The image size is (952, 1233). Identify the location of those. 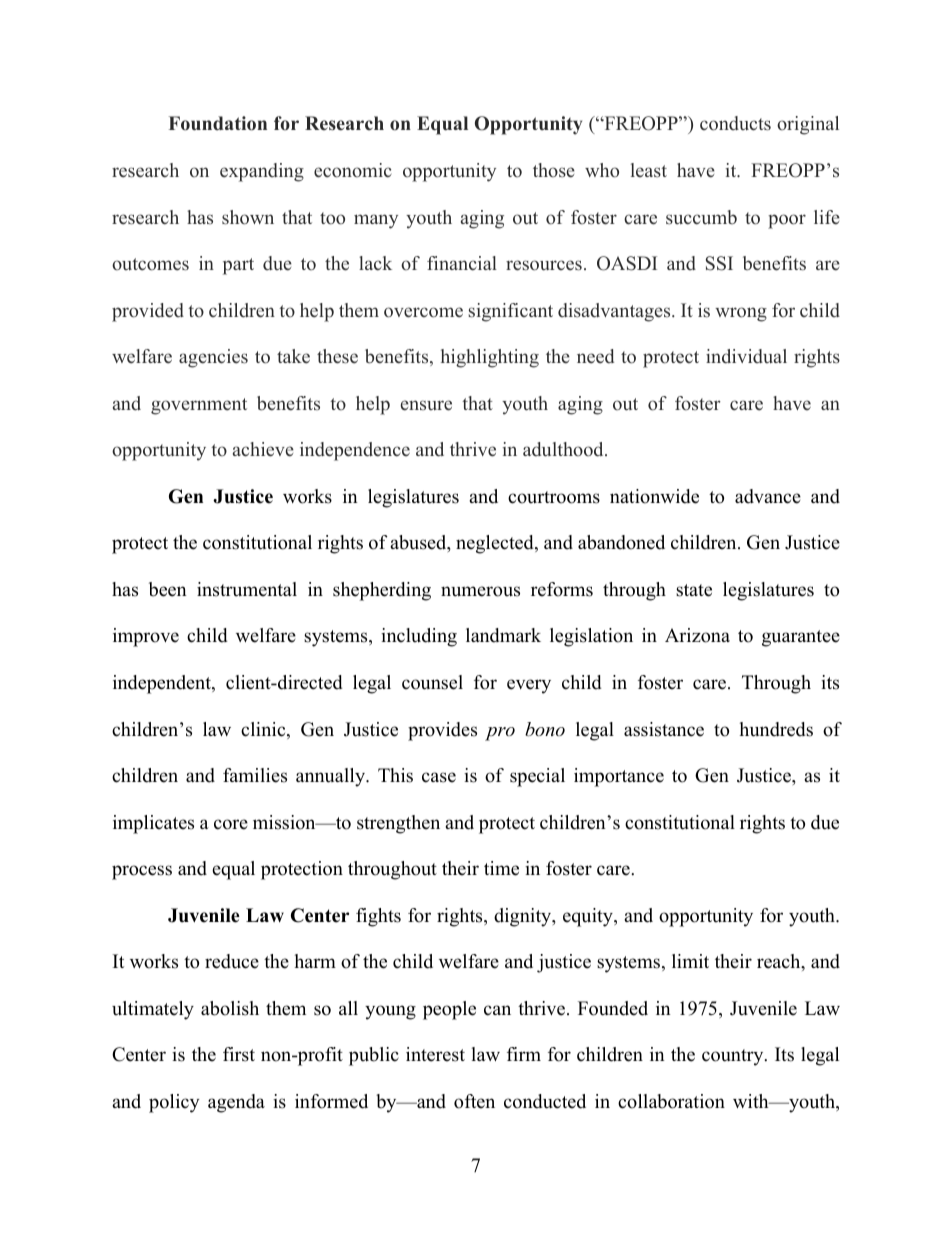
(554, 170).
